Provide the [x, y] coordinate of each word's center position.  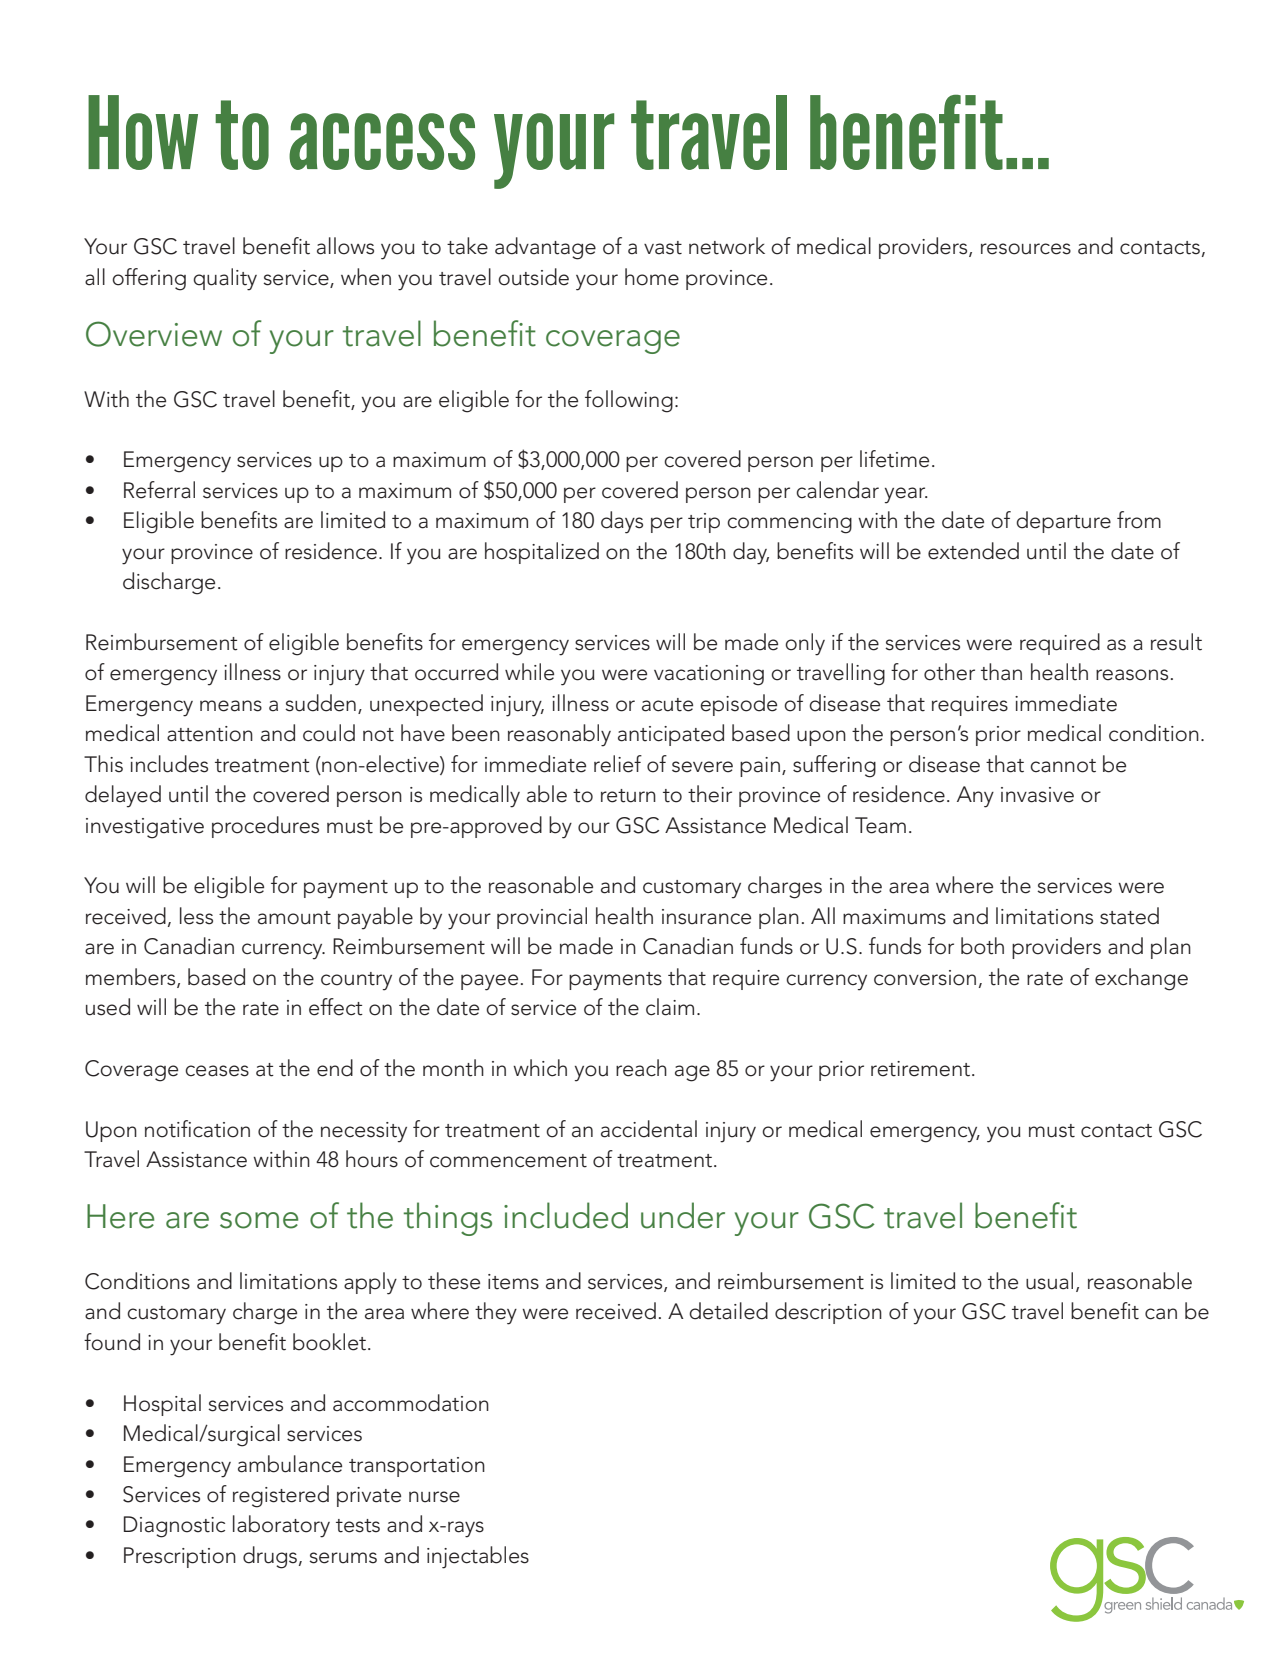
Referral [159, 490]
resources [1026, 249]
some [259, 1220]
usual [1049, 1281]
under [683, 1215]
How [143, 132]
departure [1063, 522]
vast [663, 248]
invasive [1037, 795]
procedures [265, 827]
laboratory [281, 1526]
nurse [434, 1497]
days [622, 522]
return [628, 796]
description [828, 1313]
